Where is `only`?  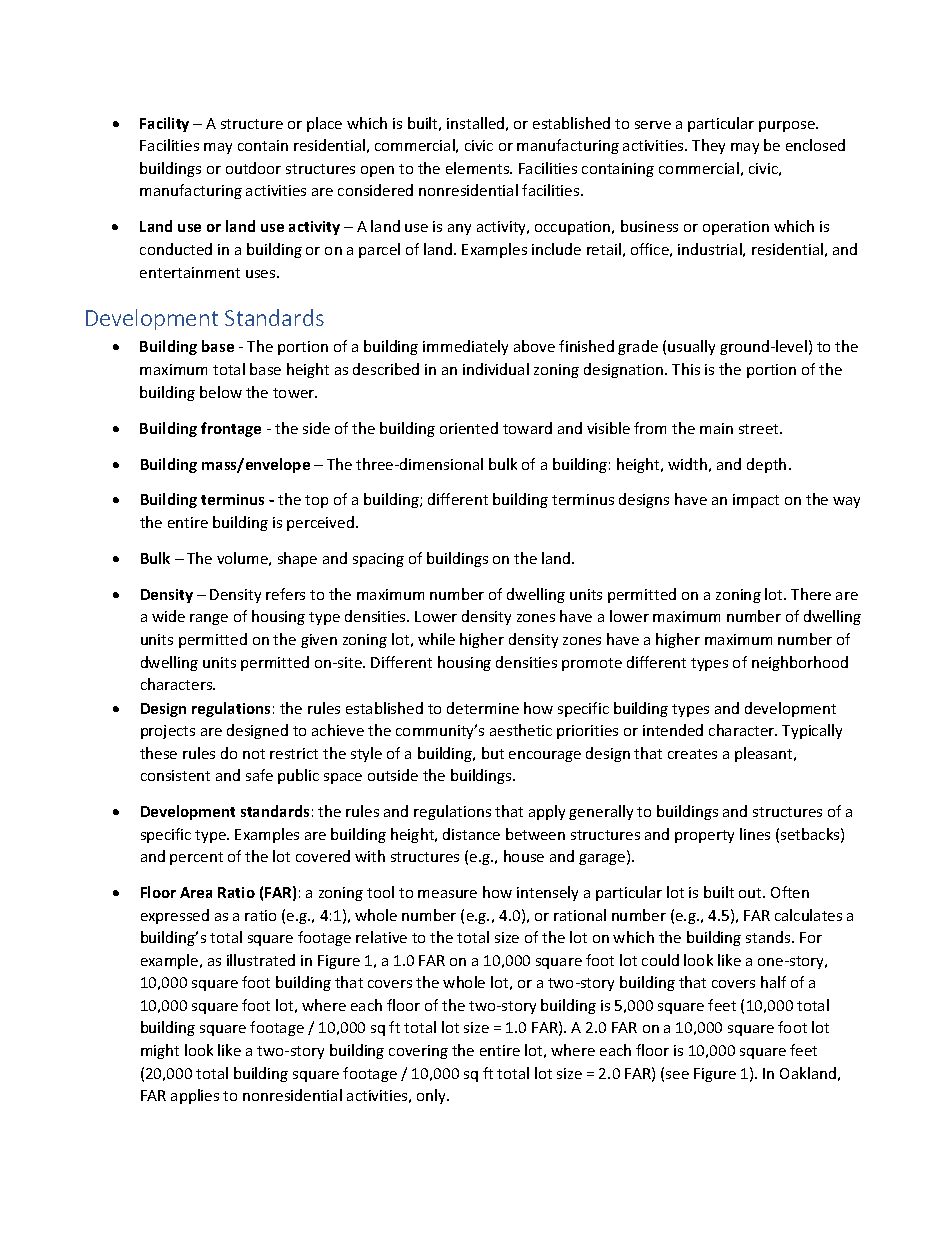
only is located at coordinates (432, 1096).
